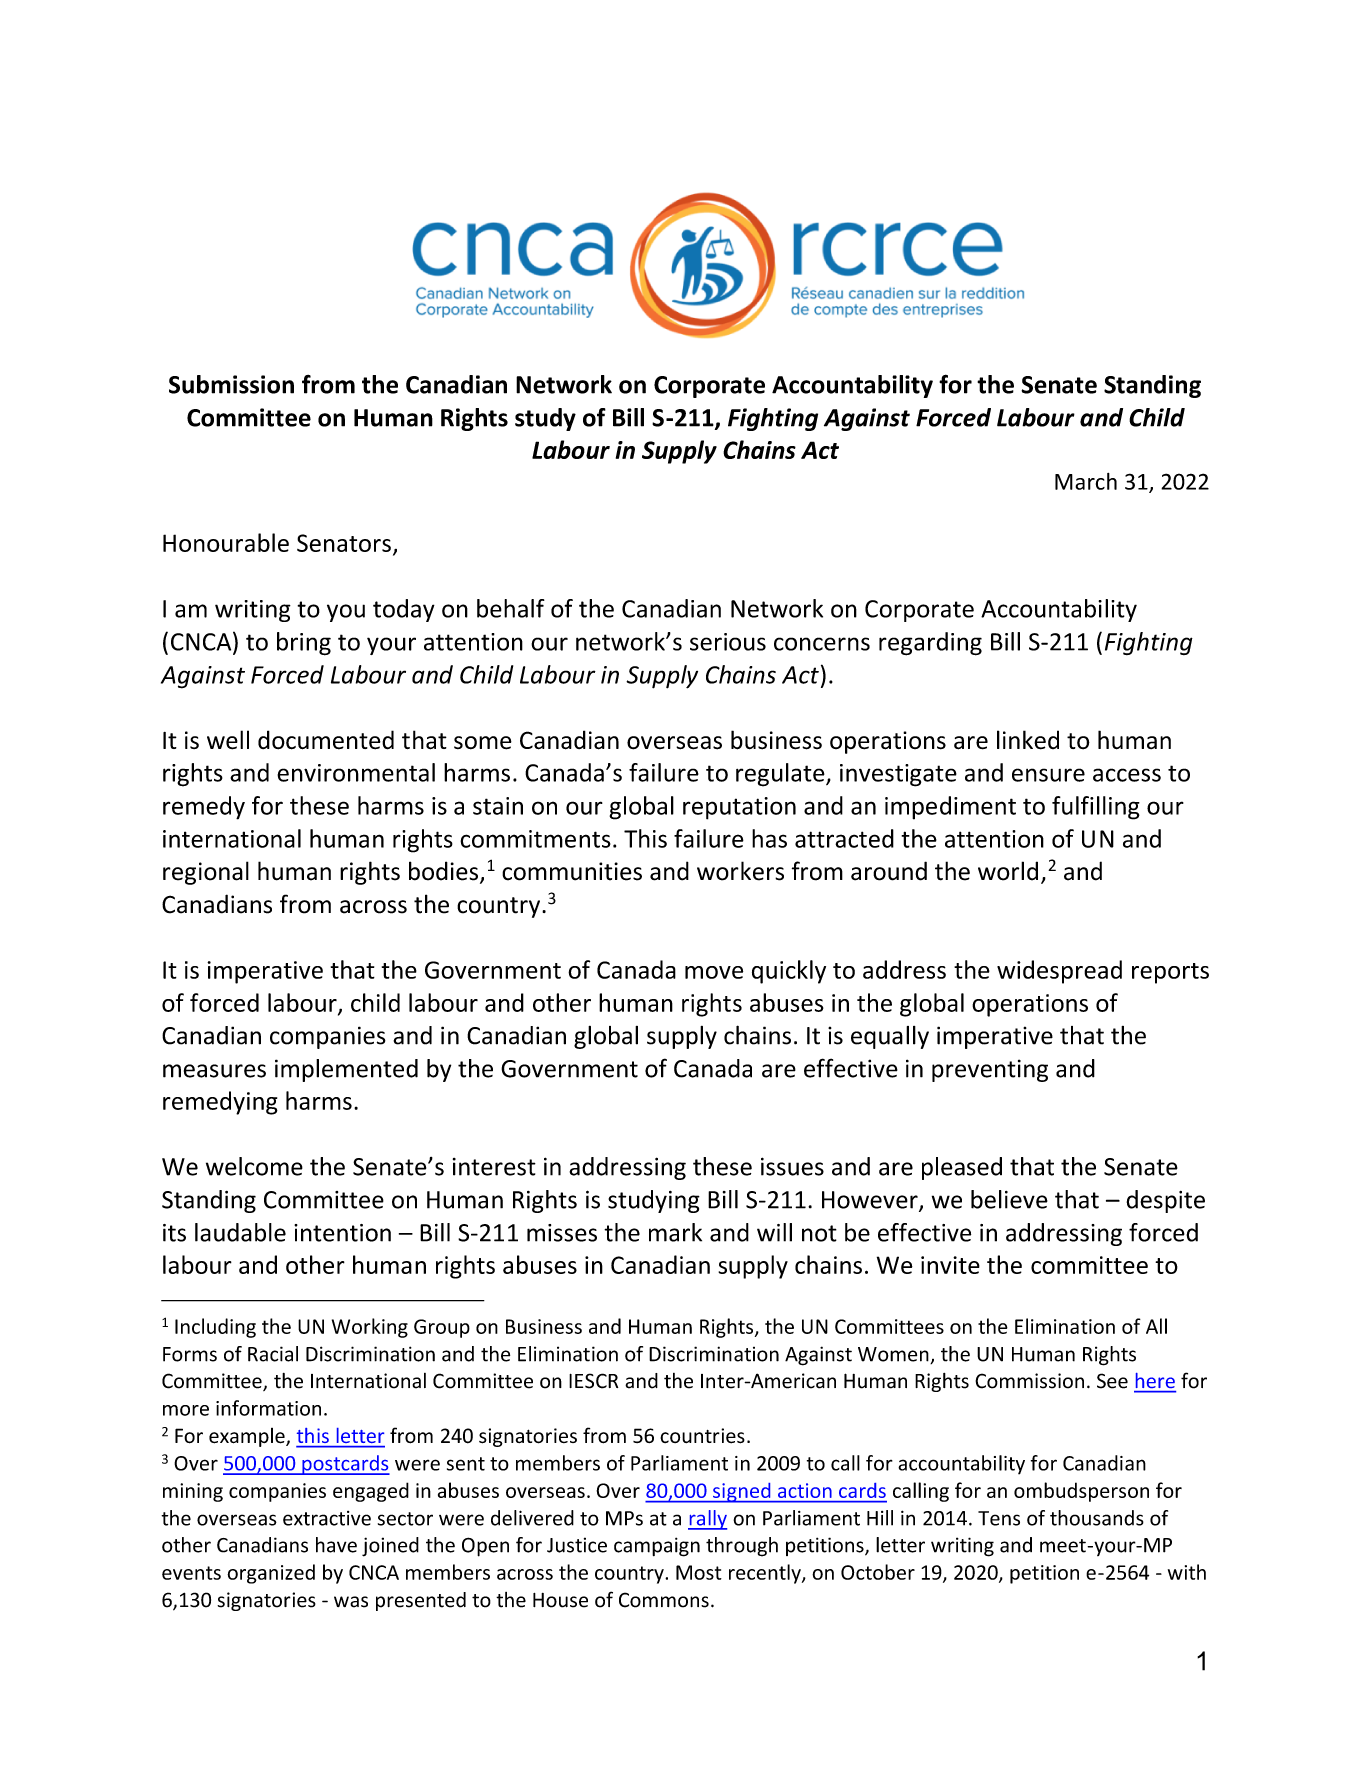 The image size is (1371, 1774). What do you see at coordinates (511, 608) in the screenshot?
I see `behalf` at bounding box center [511, 608].
